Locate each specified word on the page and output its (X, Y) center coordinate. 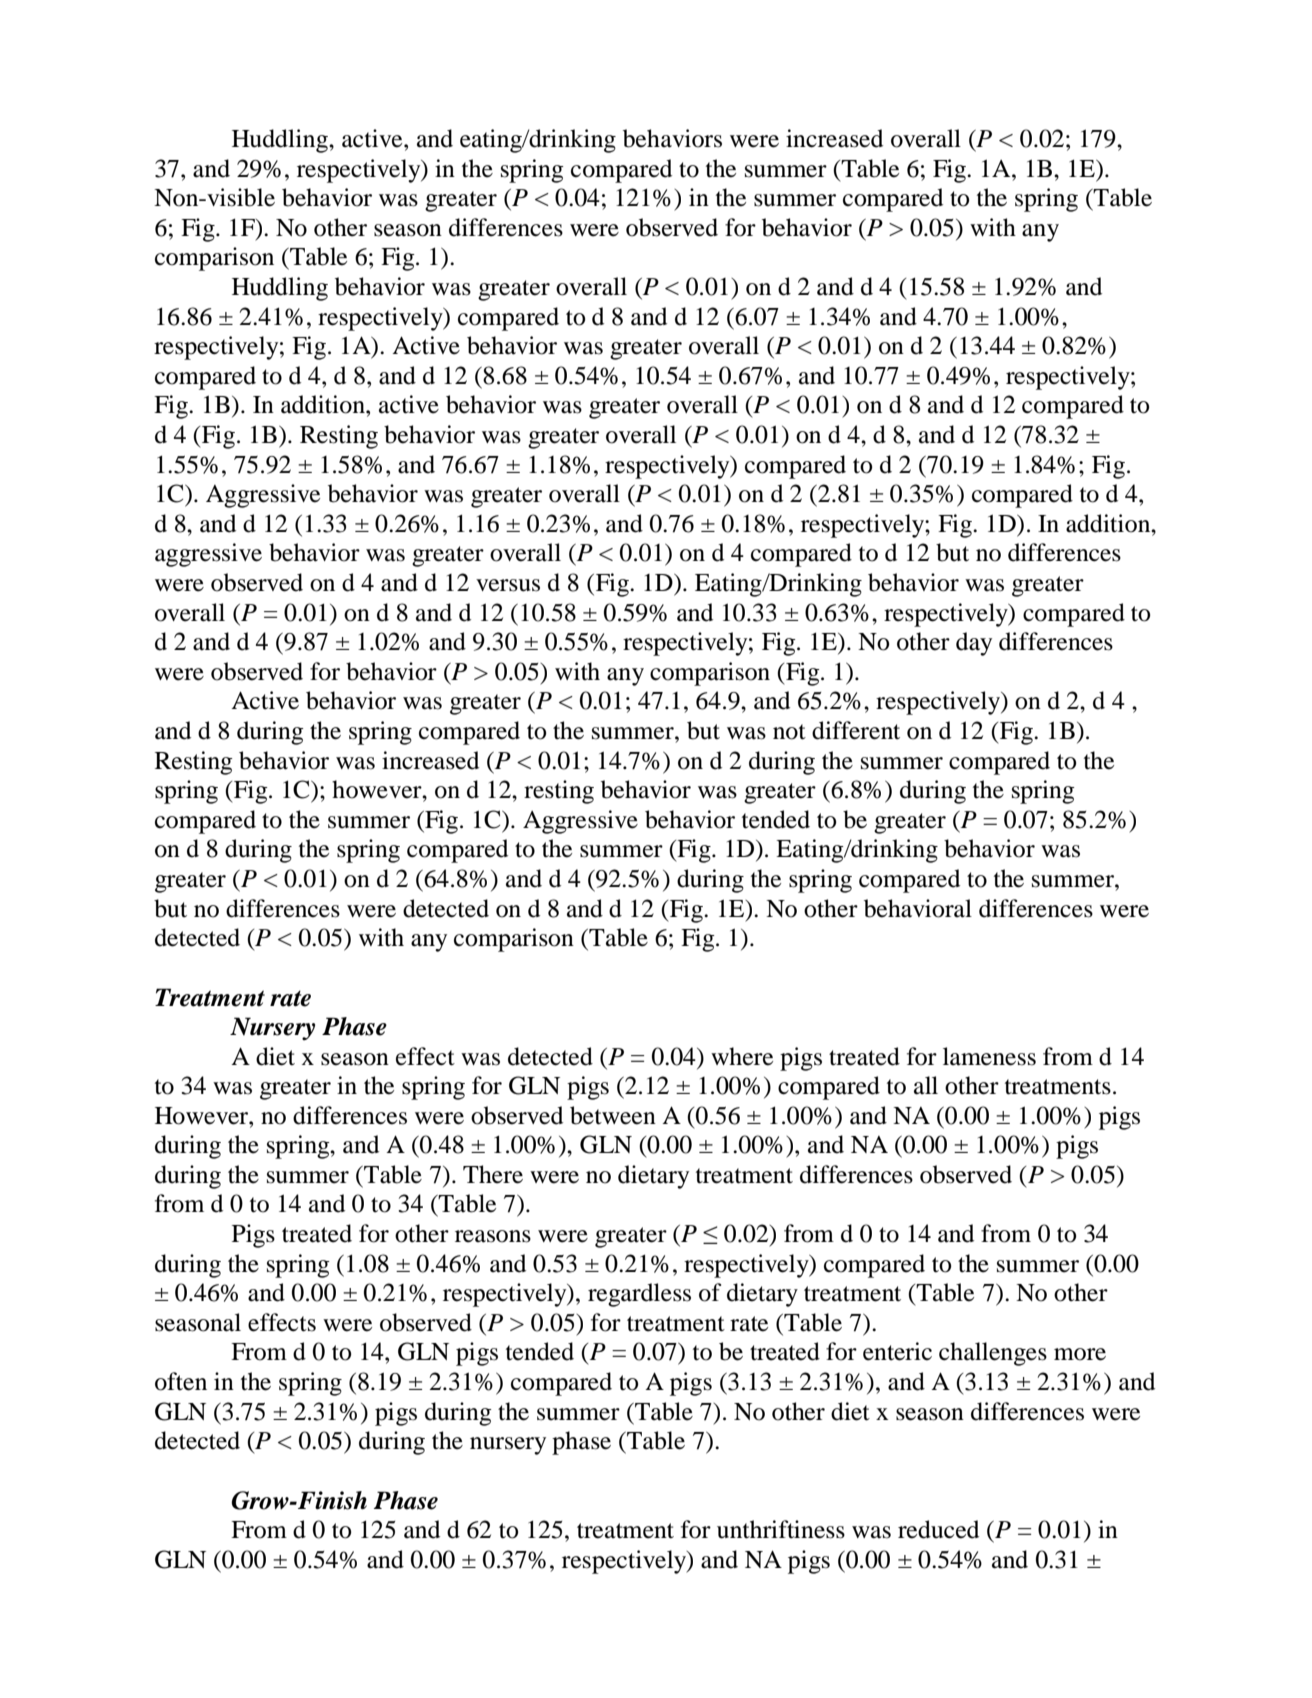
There (493, 1174)
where (742, 1056)
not (789, 732)
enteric (897, 1351)
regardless (639, 1295)
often (181, 1381)
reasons (493, 1236)
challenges (993, 1354)
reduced (938, 1529)
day (974, 644)
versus (508, 585)
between (613, 1115)
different (856, 730)
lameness (989, 1056)
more (1080, 1354)
